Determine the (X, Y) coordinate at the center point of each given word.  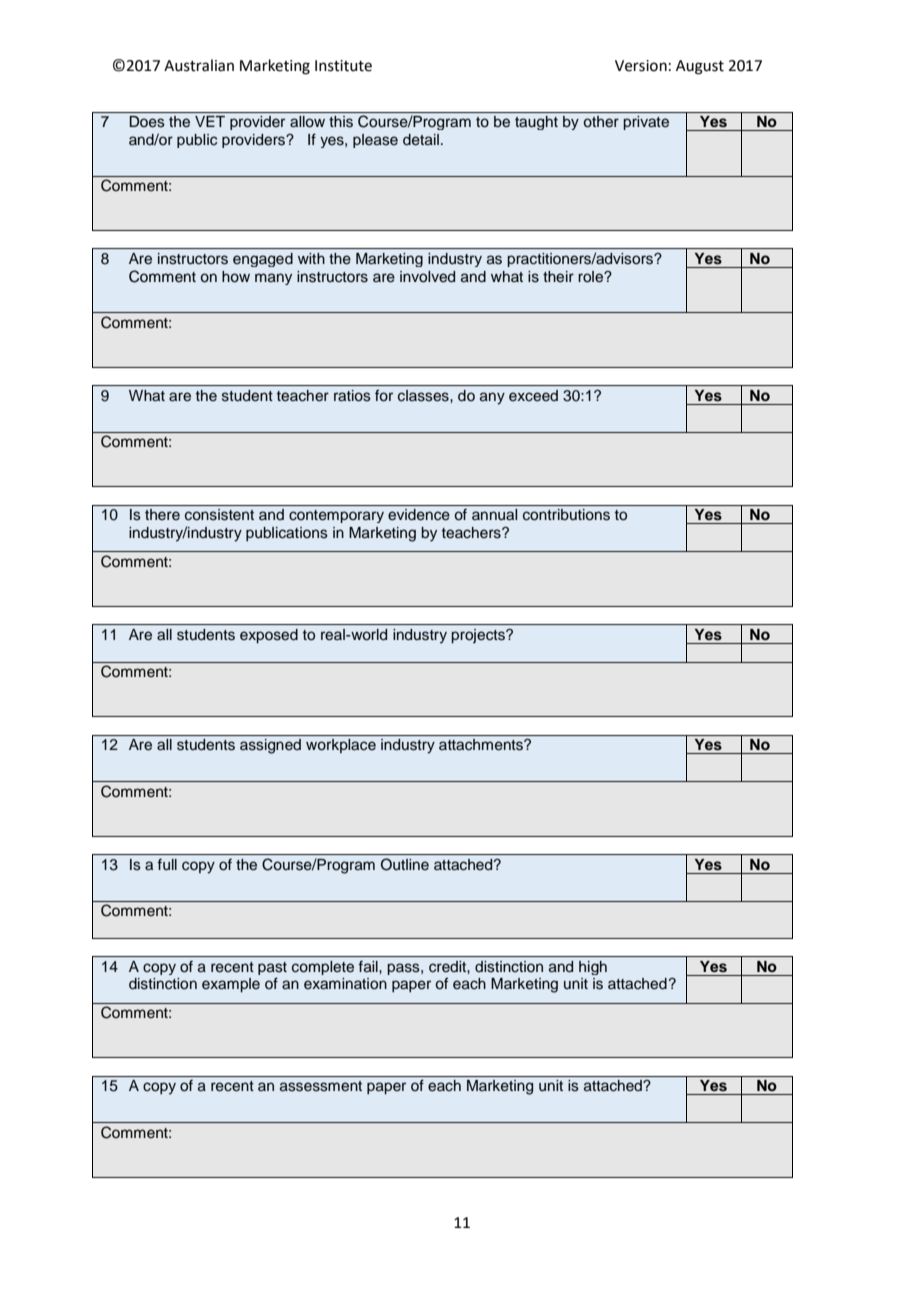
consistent (219, 515)
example (231, 985)
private (646, 123)
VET (210, 121)
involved (427, 277)
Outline (405, 864)
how (236, 277)
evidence (419, 515)
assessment (321, 1086)
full (167, 864)
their (558, 277)
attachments (482, 745)
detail (421, 140)
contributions (566, 515)
